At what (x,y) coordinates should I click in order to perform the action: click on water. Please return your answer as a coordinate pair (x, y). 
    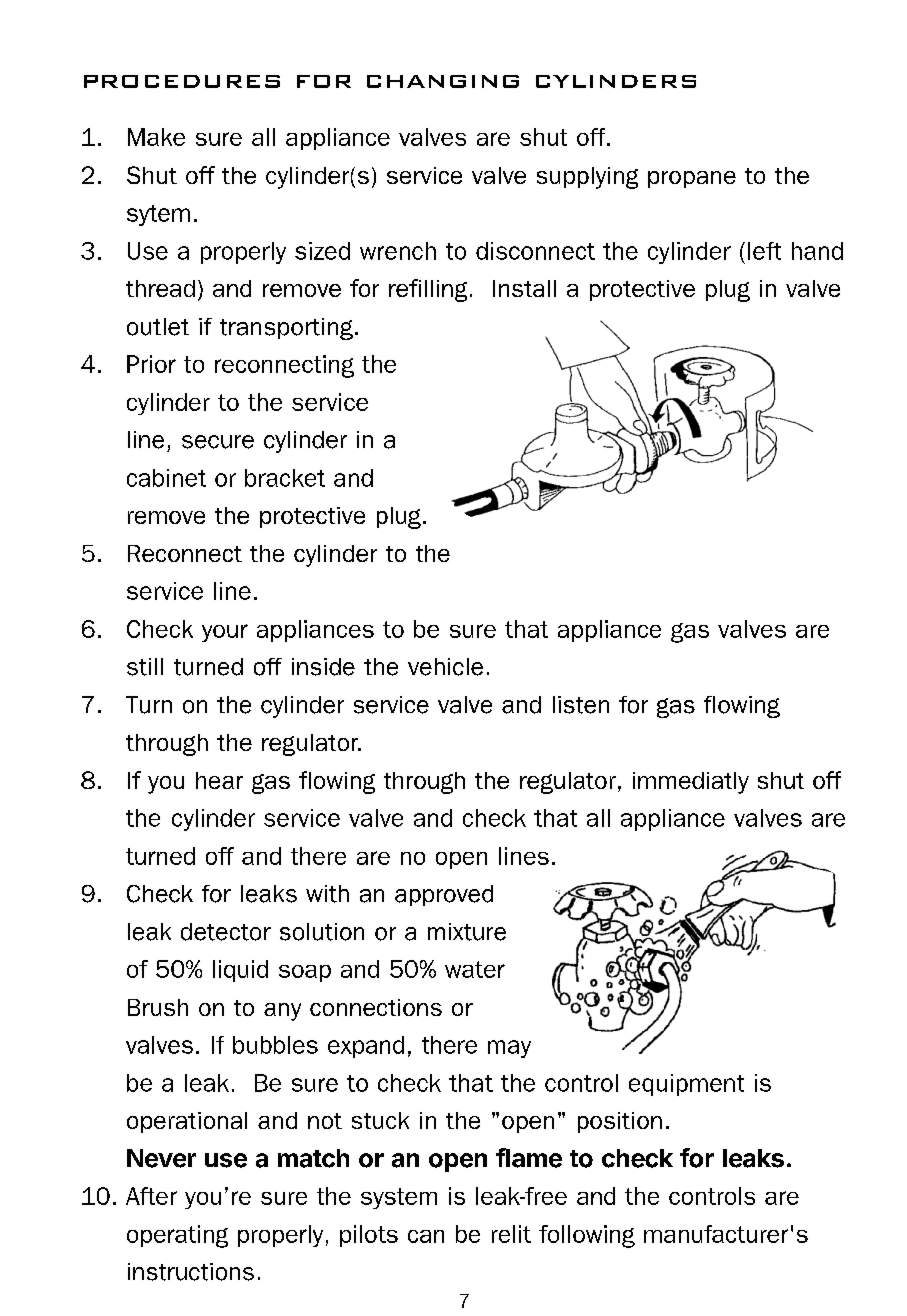
    Looking at the image, I should click on (475, 969).
